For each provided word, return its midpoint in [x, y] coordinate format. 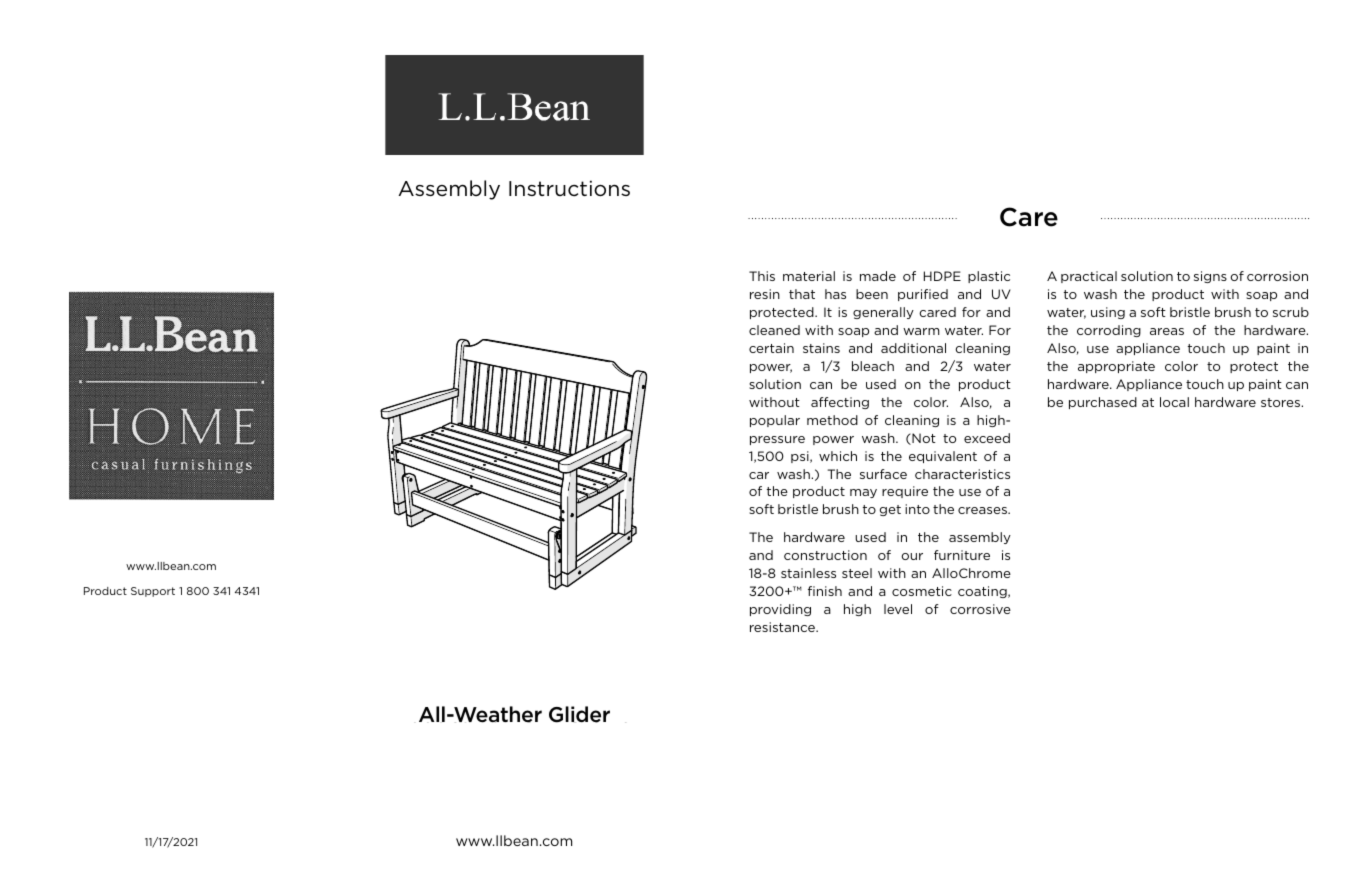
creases [983, 510]
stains [821, 348]
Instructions [569, 188]
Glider [579, 714]
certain [771, 348]
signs [1210, 277]
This [762, 276]
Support [153, 592]
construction [825, 555]
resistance [783, 627]
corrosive [980, 609]
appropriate [1116, 367]
